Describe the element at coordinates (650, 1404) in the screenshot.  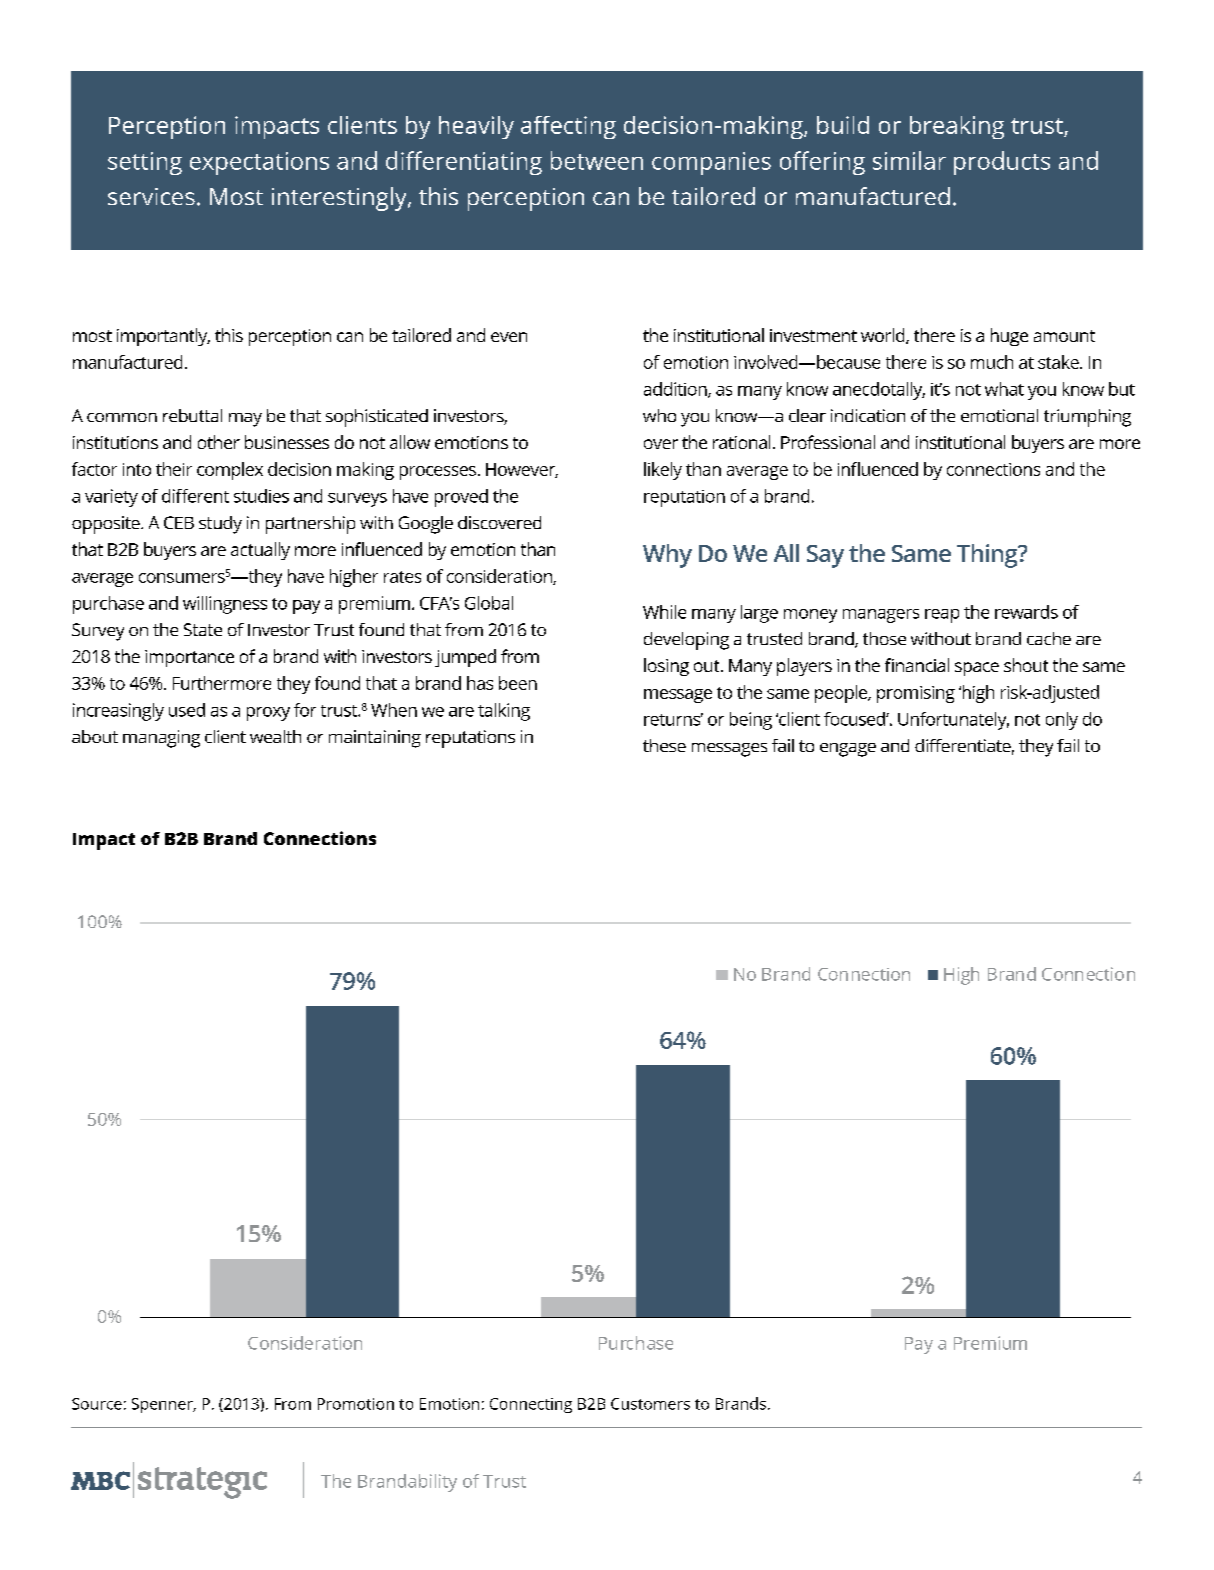
I see `Customers` at that location.
